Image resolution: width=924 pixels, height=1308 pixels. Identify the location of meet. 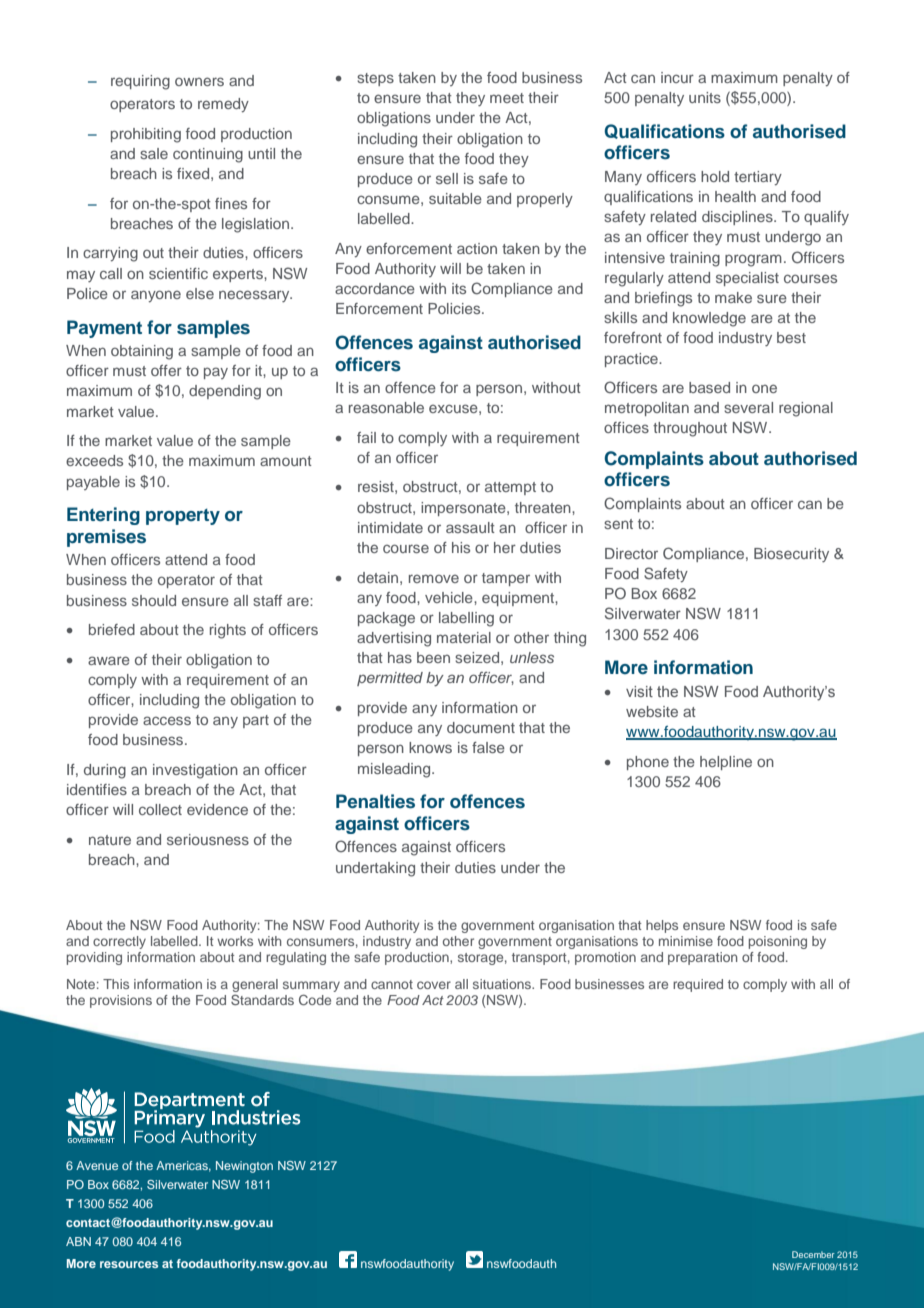
(507, 98).
